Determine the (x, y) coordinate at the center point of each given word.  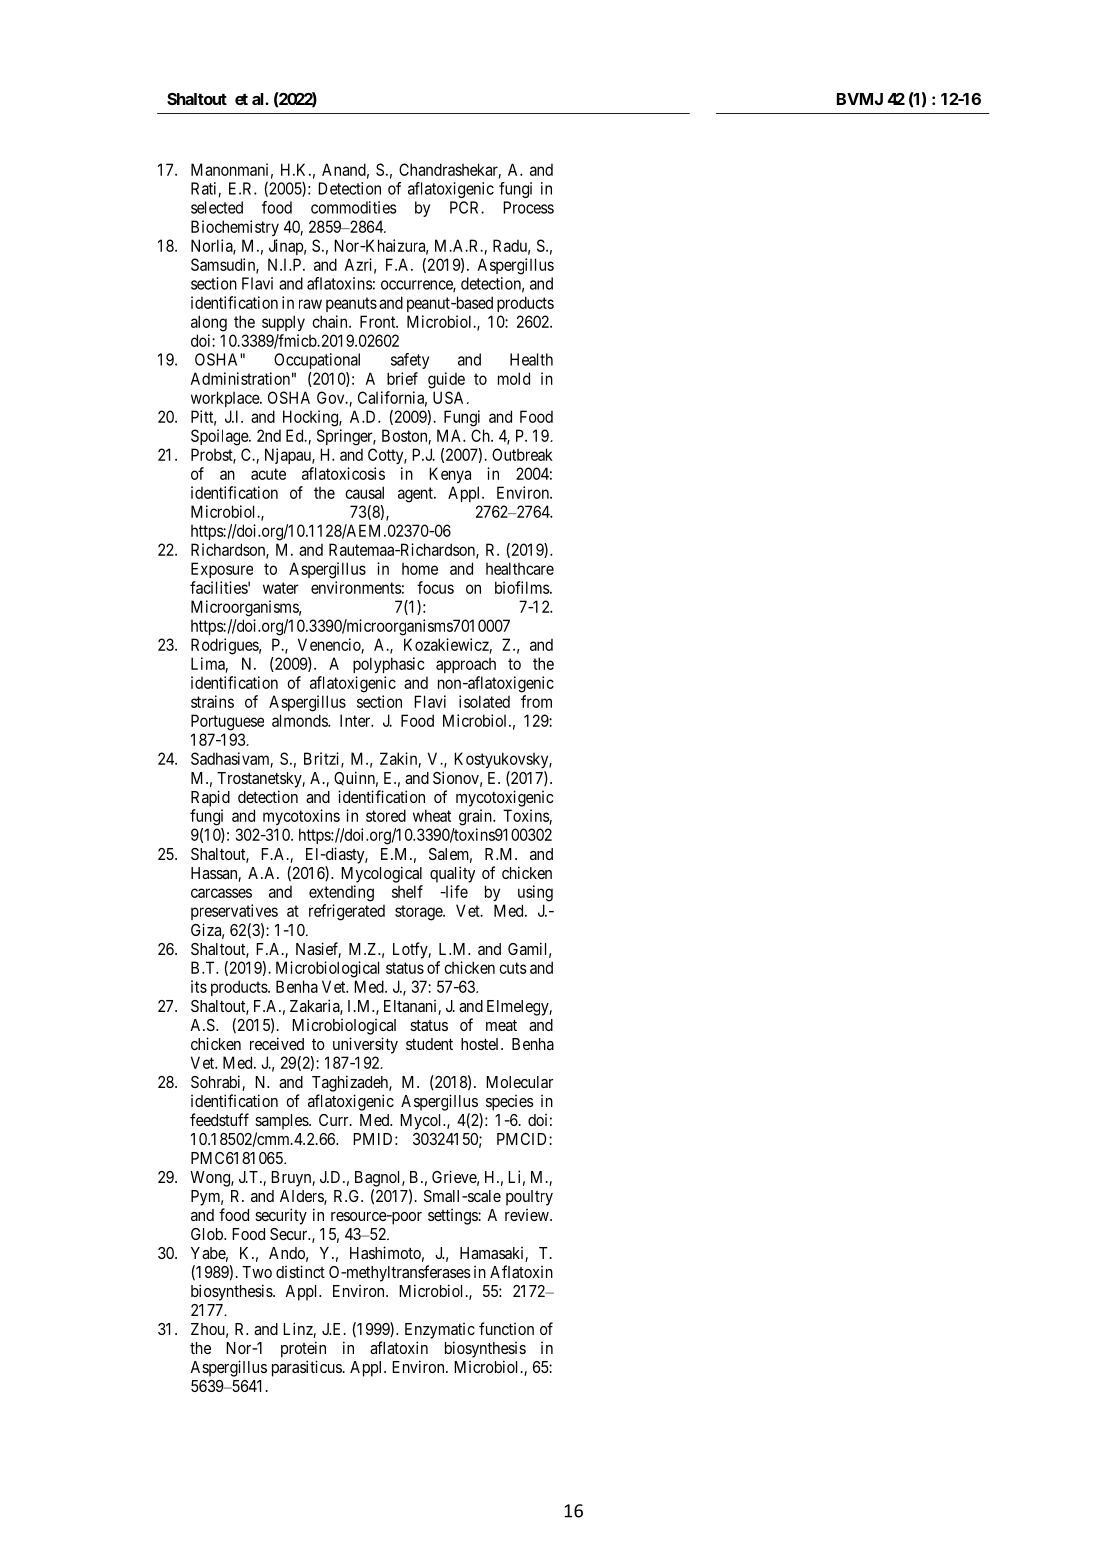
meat (501, 1025)
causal (364, 492)
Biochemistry (235, 228)
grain (476, 817)
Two (257, 1272)
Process (528, 207)
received (277, 1043)
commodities (353, 207)
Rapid (210, 798)
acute (268, 474)
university (365, 1045)
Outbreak (522, 454)
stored (386, 815)
